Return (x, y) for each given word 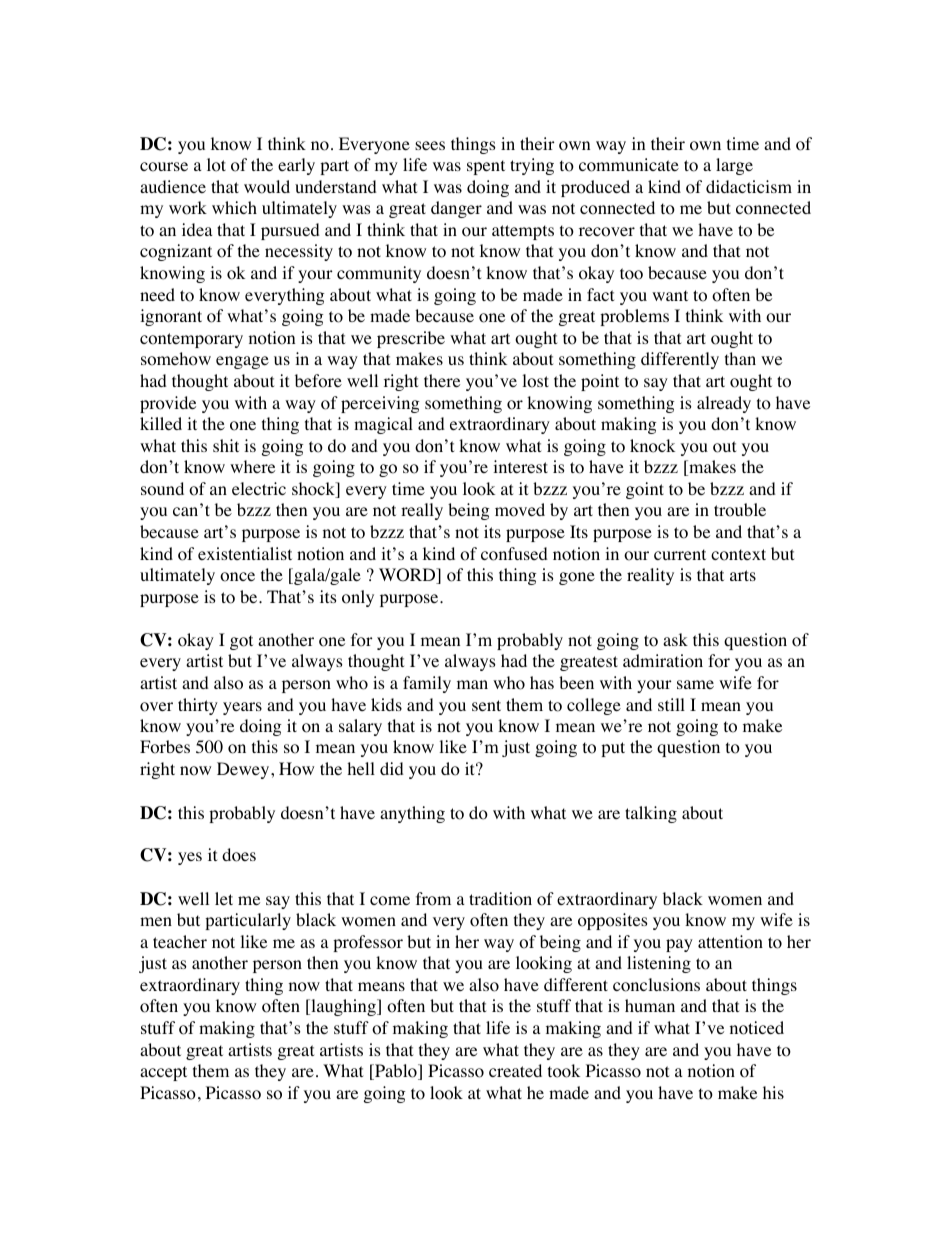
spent (486, 167)
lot (216, 165)
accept (163, 1073)
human (650, 1005)
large (734, 166)
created (515, 1070)
